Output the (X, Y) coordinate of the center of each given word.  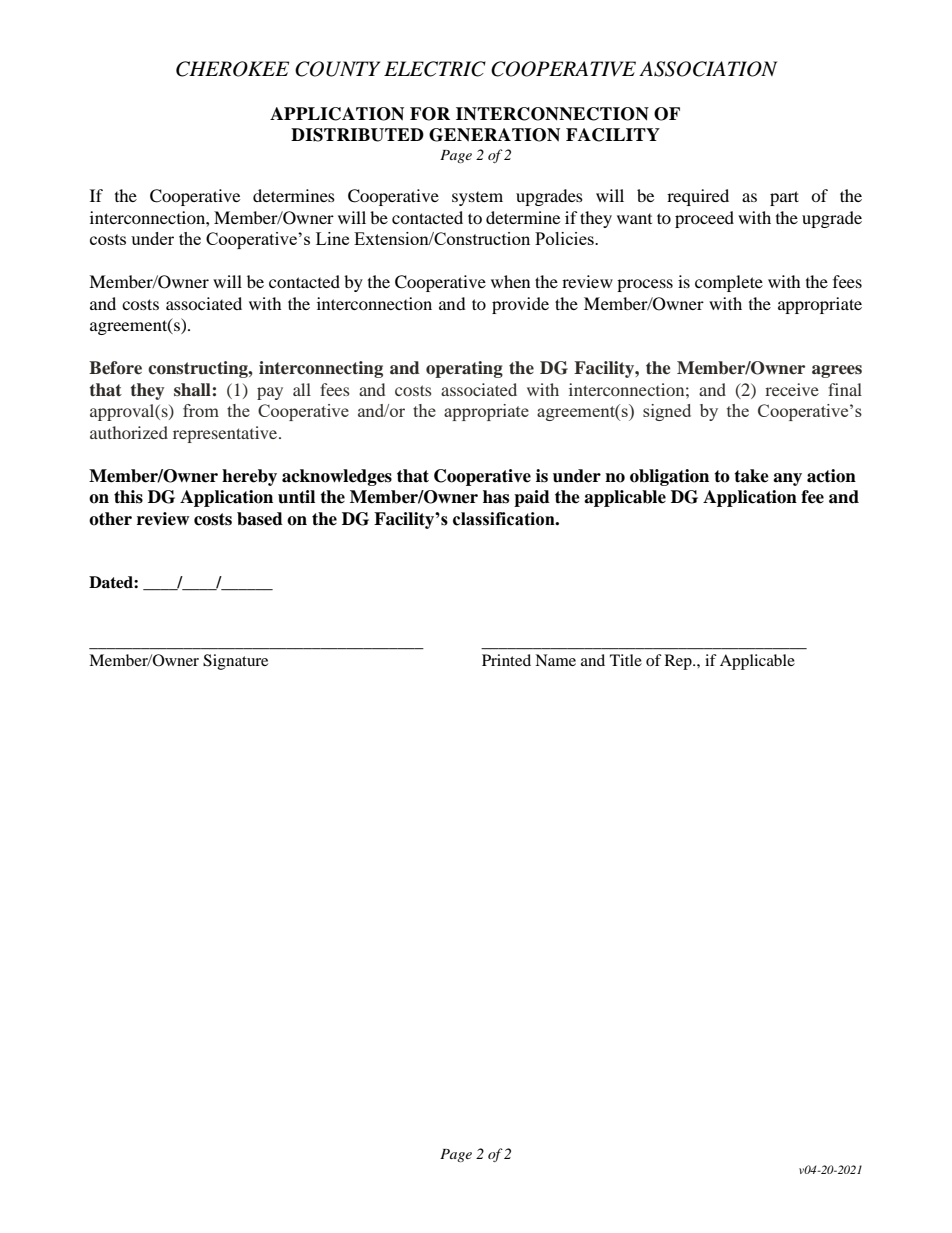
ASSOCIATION (708, 69)
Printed (506, 660)
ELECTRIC (435, 69)
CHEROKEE (232, 69)
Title (626, 660)
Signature (235, 662)
